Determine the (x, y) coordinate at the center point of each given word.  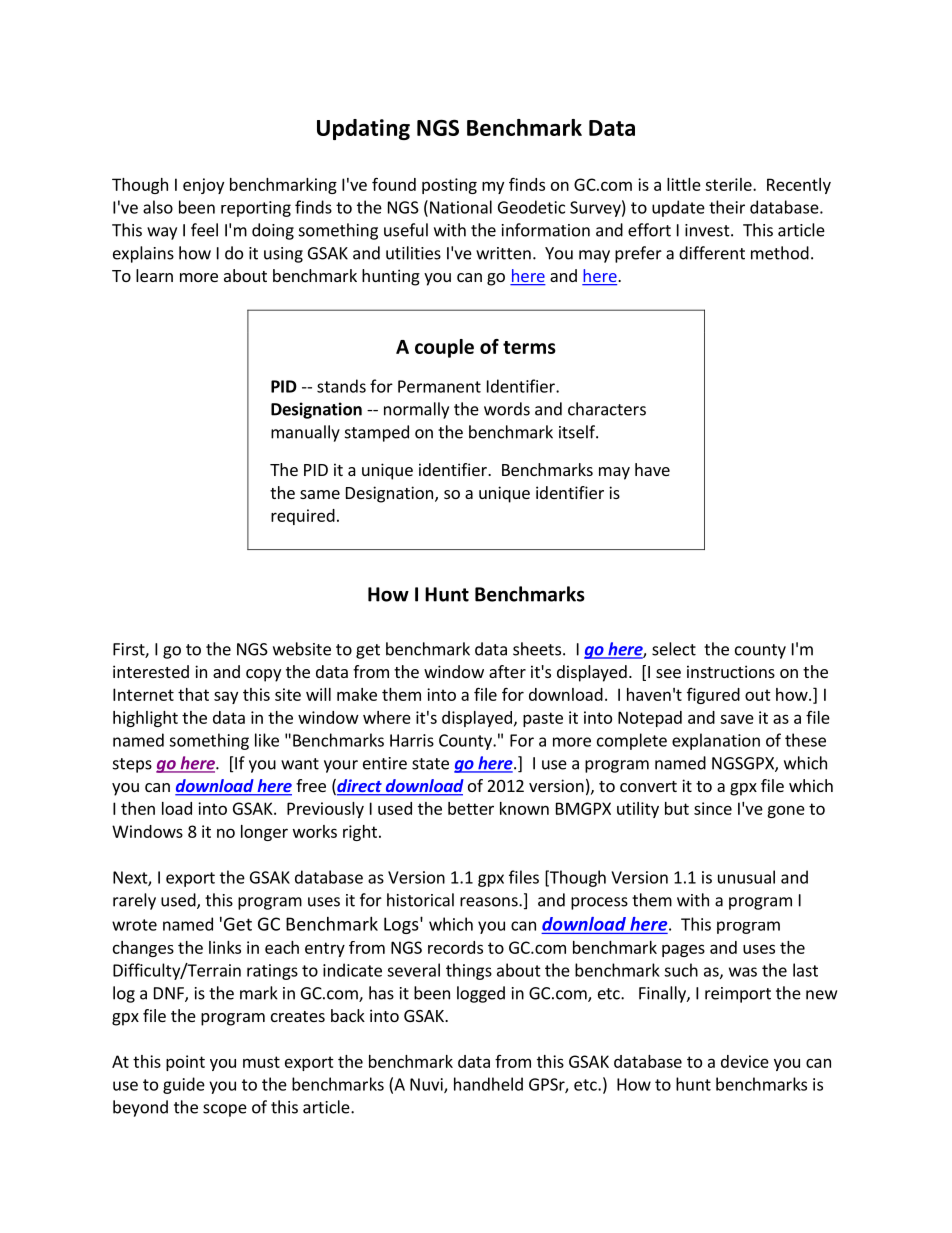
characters (607, 409)
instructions (731, 671)
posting (449, 186)
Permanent (439, 386)
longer (264, 833)
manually (305, 433)
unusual (746, 877)
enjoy (203, 186)
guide (184, 1085)
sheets (537, 649)
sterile (729, 184)
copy (263, 675)
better (471, 808)
